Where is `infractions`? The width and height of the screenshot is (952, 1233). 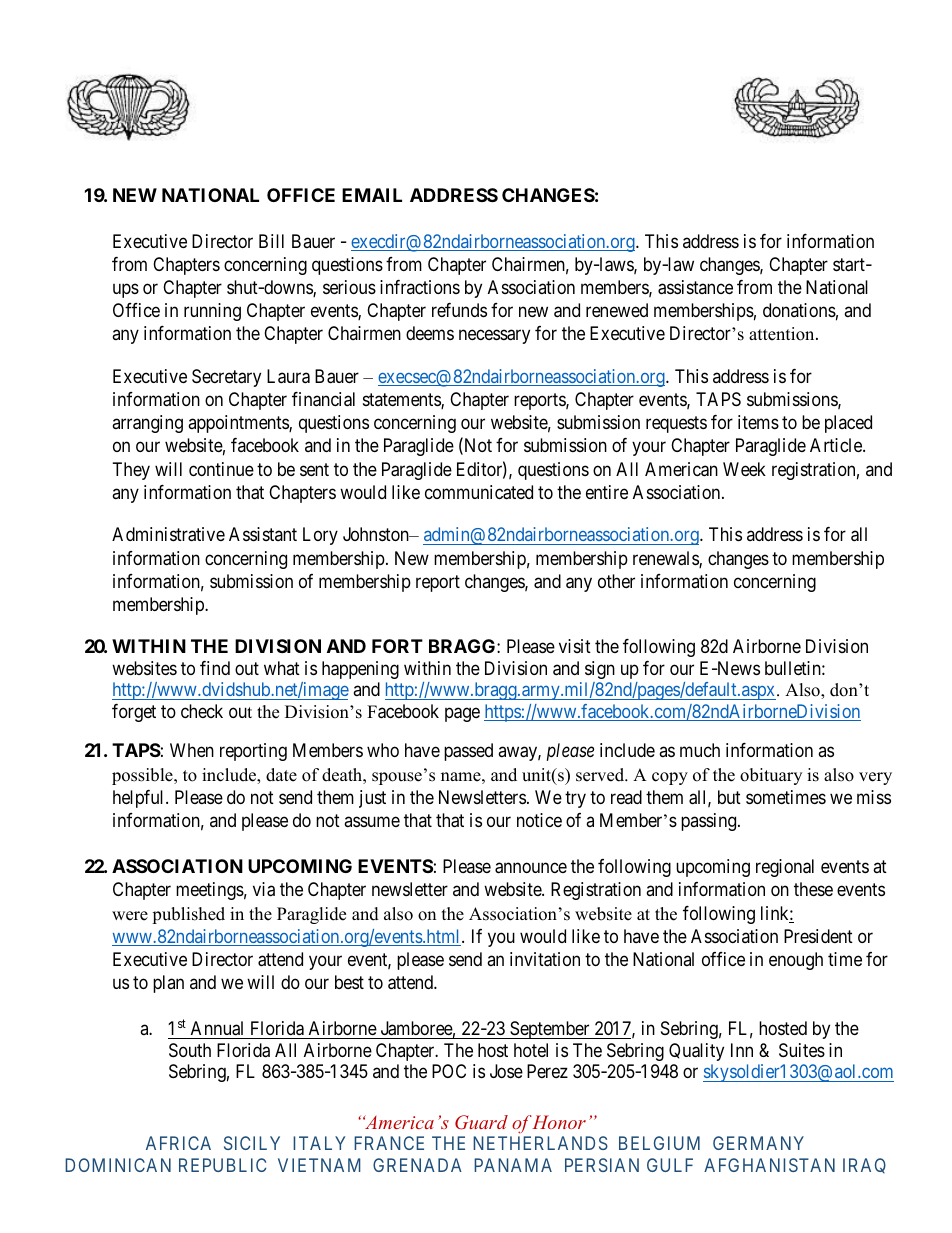
infractions is located at coordinates (420, 287).
